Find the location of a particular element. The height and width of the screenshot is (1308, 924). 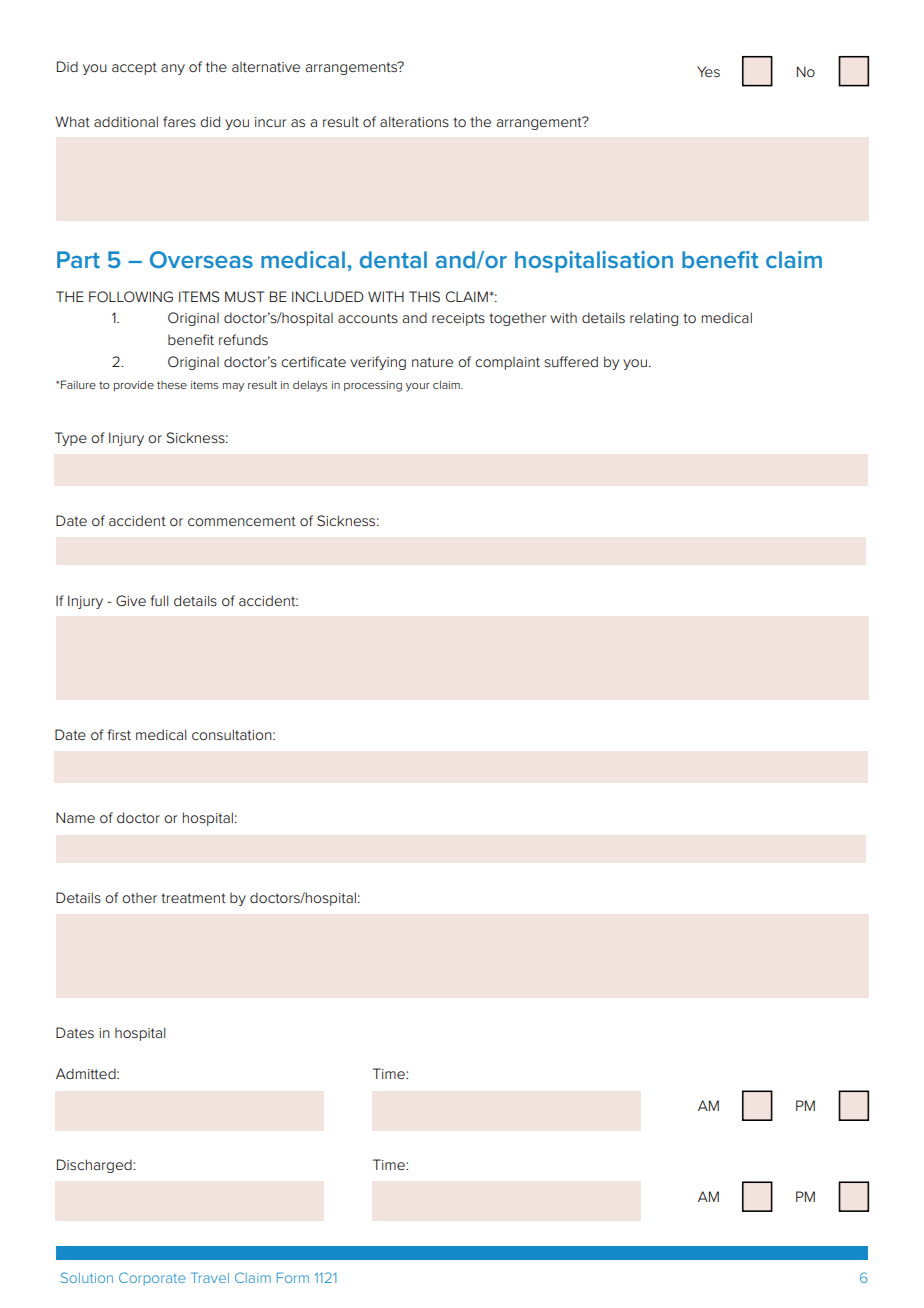

alterations is located at coordinates (414, 121).
